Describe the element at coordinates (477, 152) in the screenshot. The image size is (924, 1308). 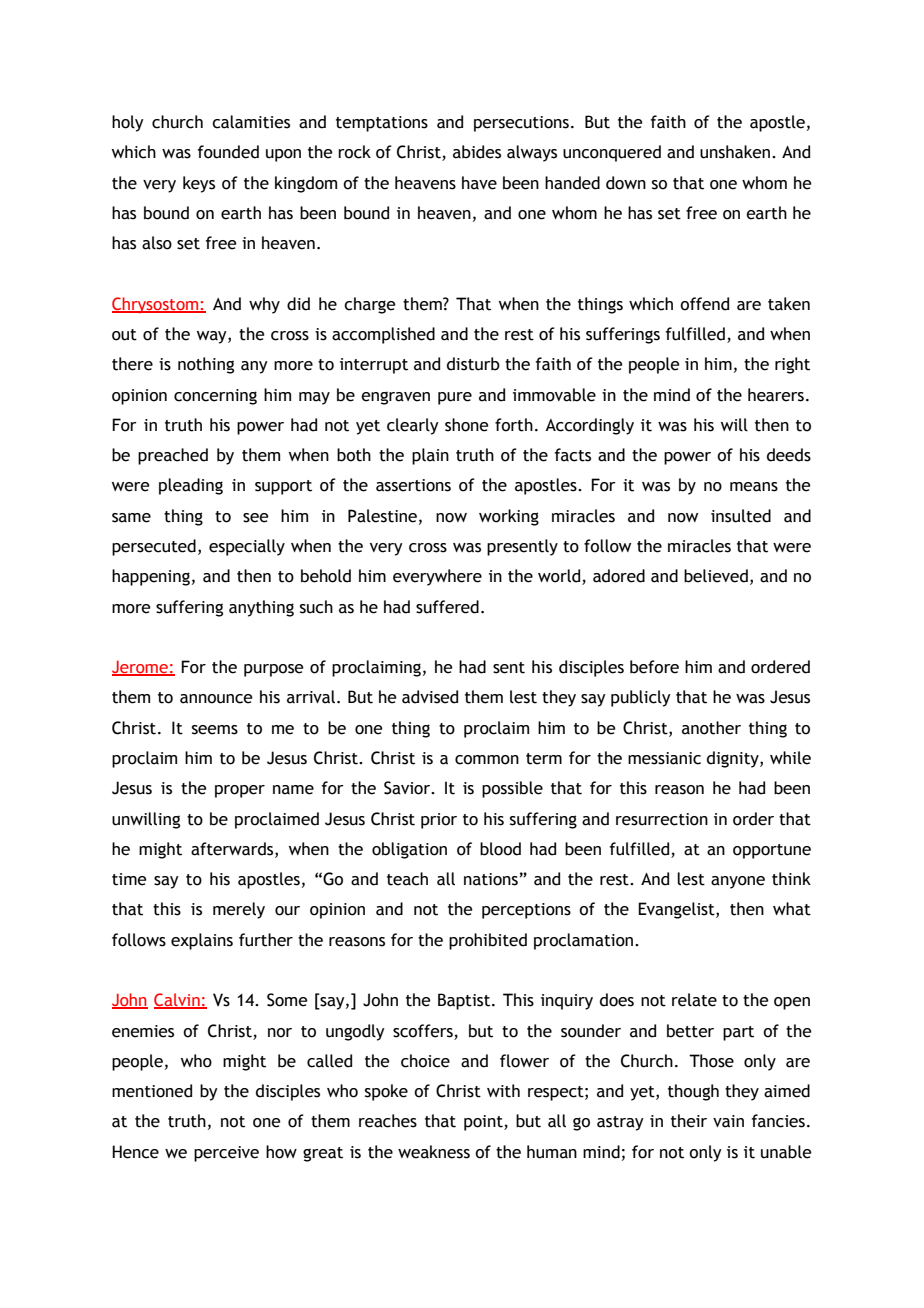
I see `abides` at that location.
